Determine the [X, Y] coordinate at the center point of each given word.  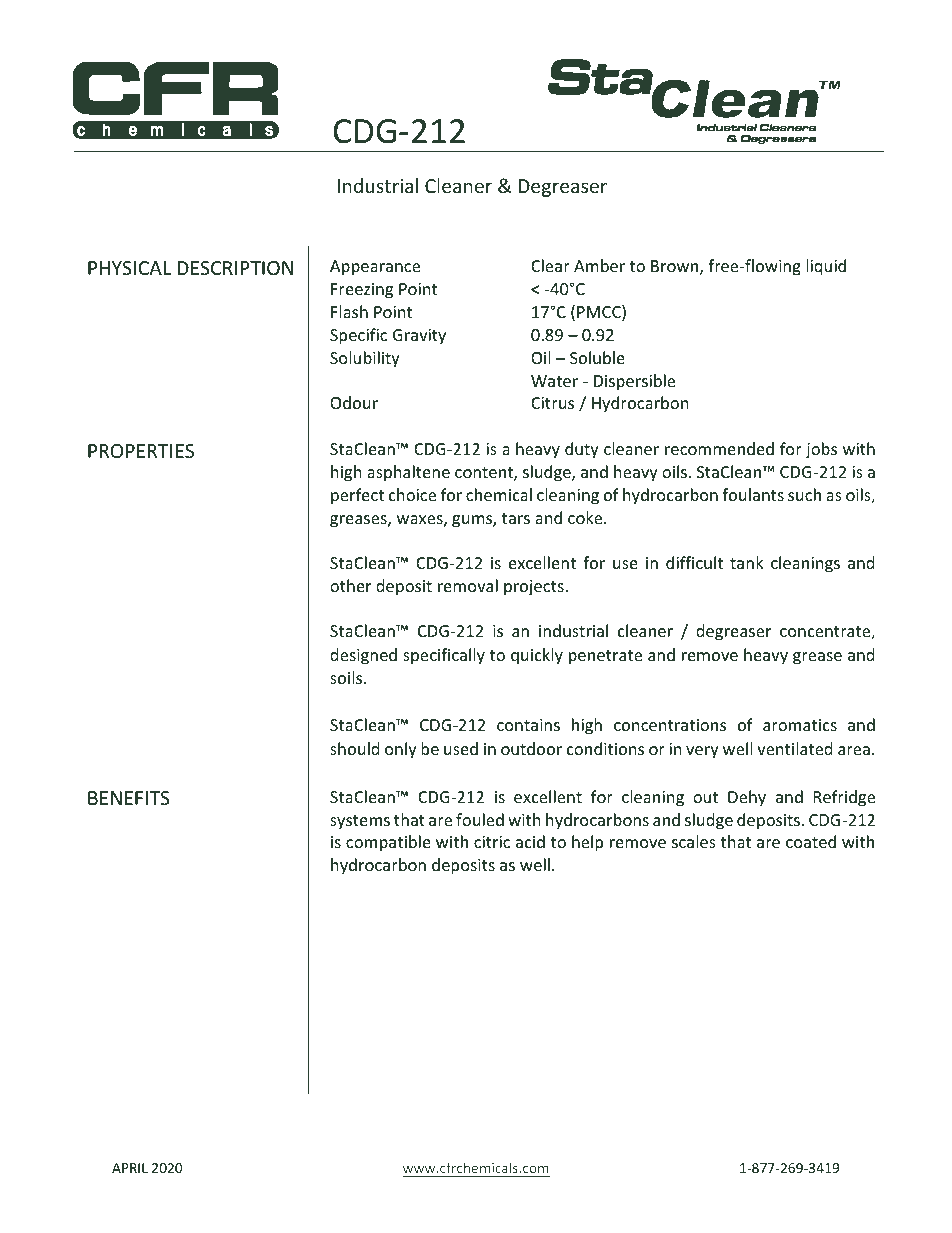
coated [811, 841]
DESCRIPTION [235, 268]
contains [528, 725]
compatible [388, 843]
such [804, 494]
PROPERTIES [141, 451]
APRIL [130, 1168]
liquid [826, 267]
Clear [550, 265]
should [354, 748]
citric [492, 842]
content [485, 474]
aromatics [800, 725]
